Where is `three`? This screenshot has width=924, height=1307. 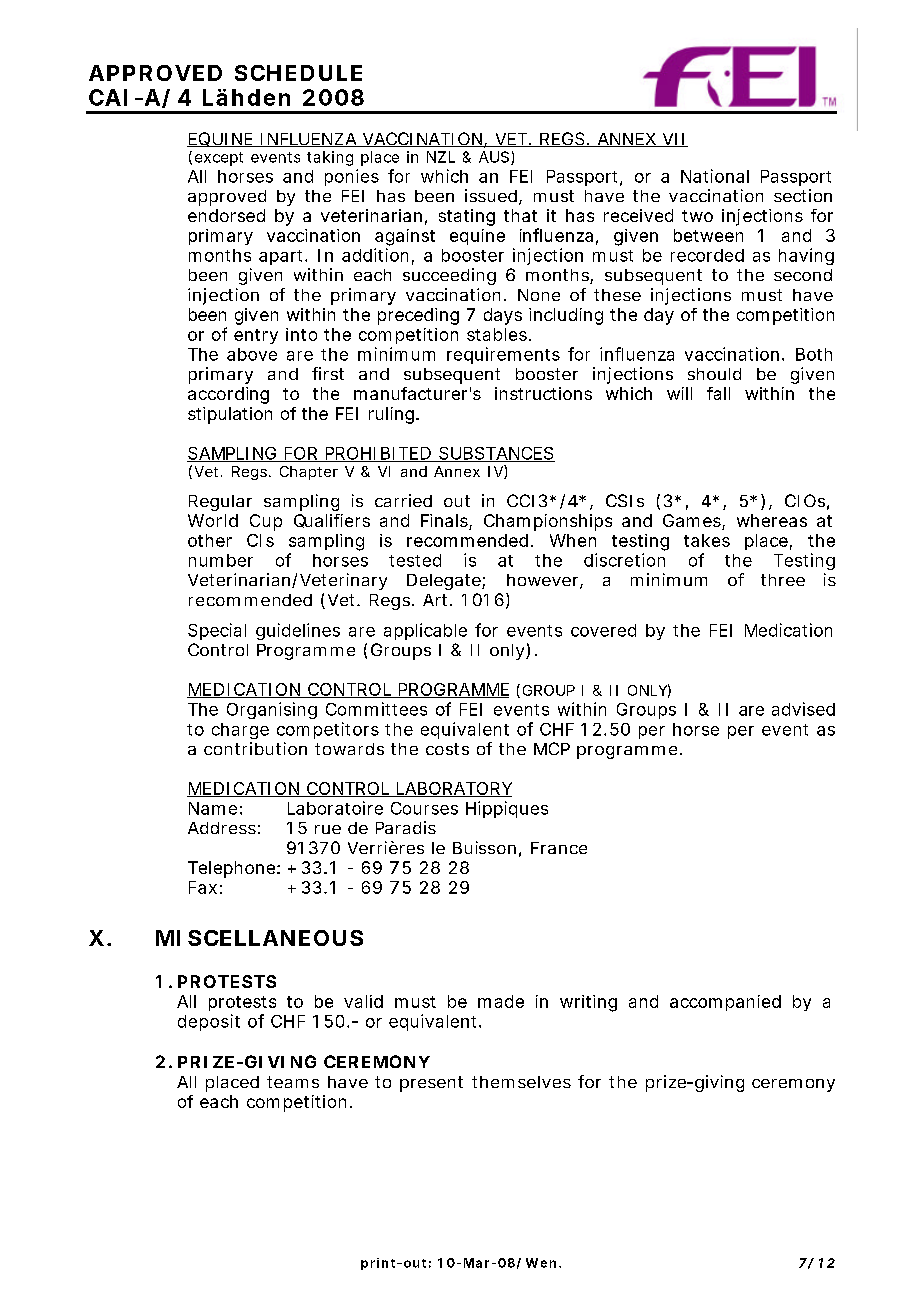
three is located at coordinates (783, 580).
